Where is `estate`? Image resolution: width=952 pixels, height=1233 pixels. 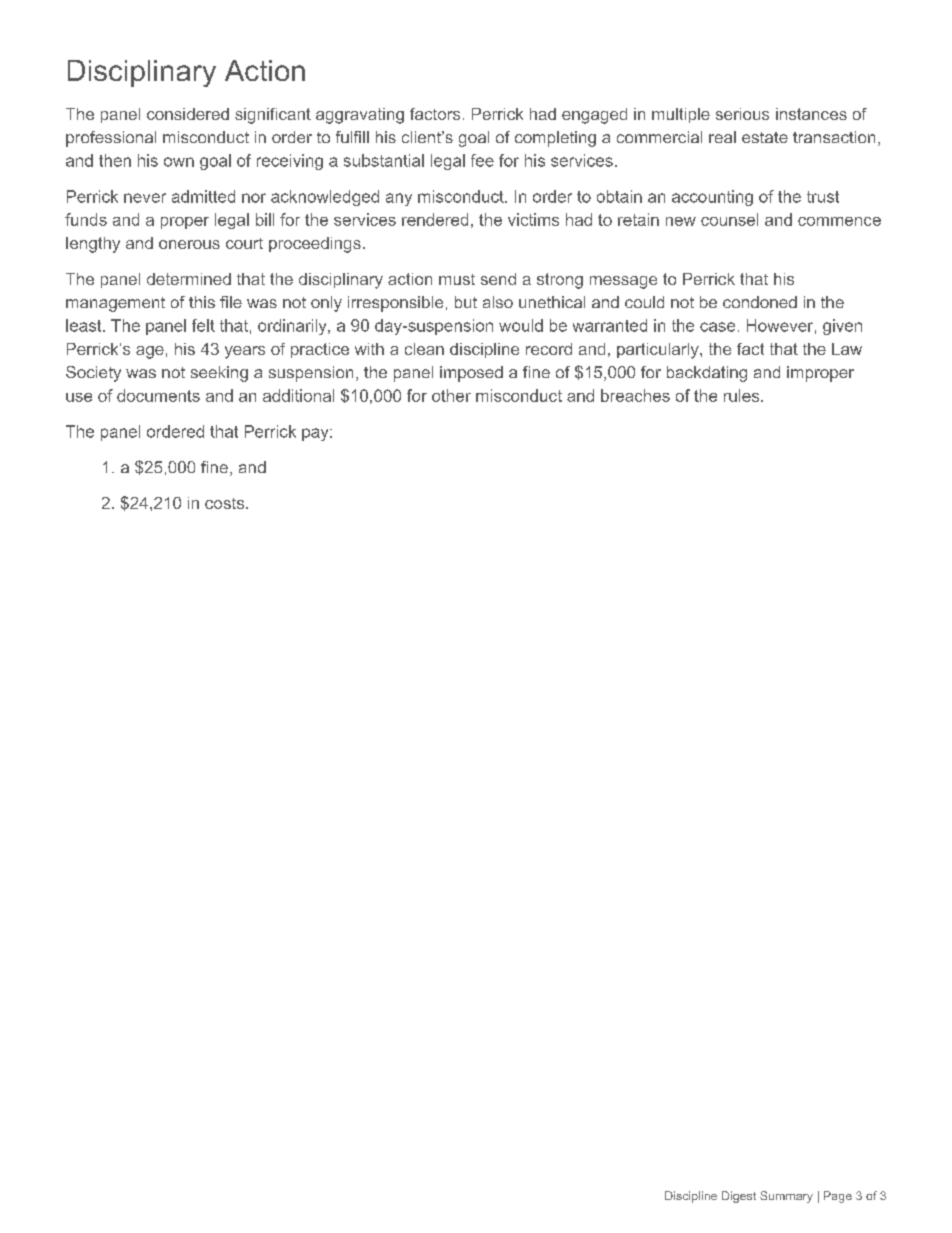 estate is located at coordinates (765, 137).
